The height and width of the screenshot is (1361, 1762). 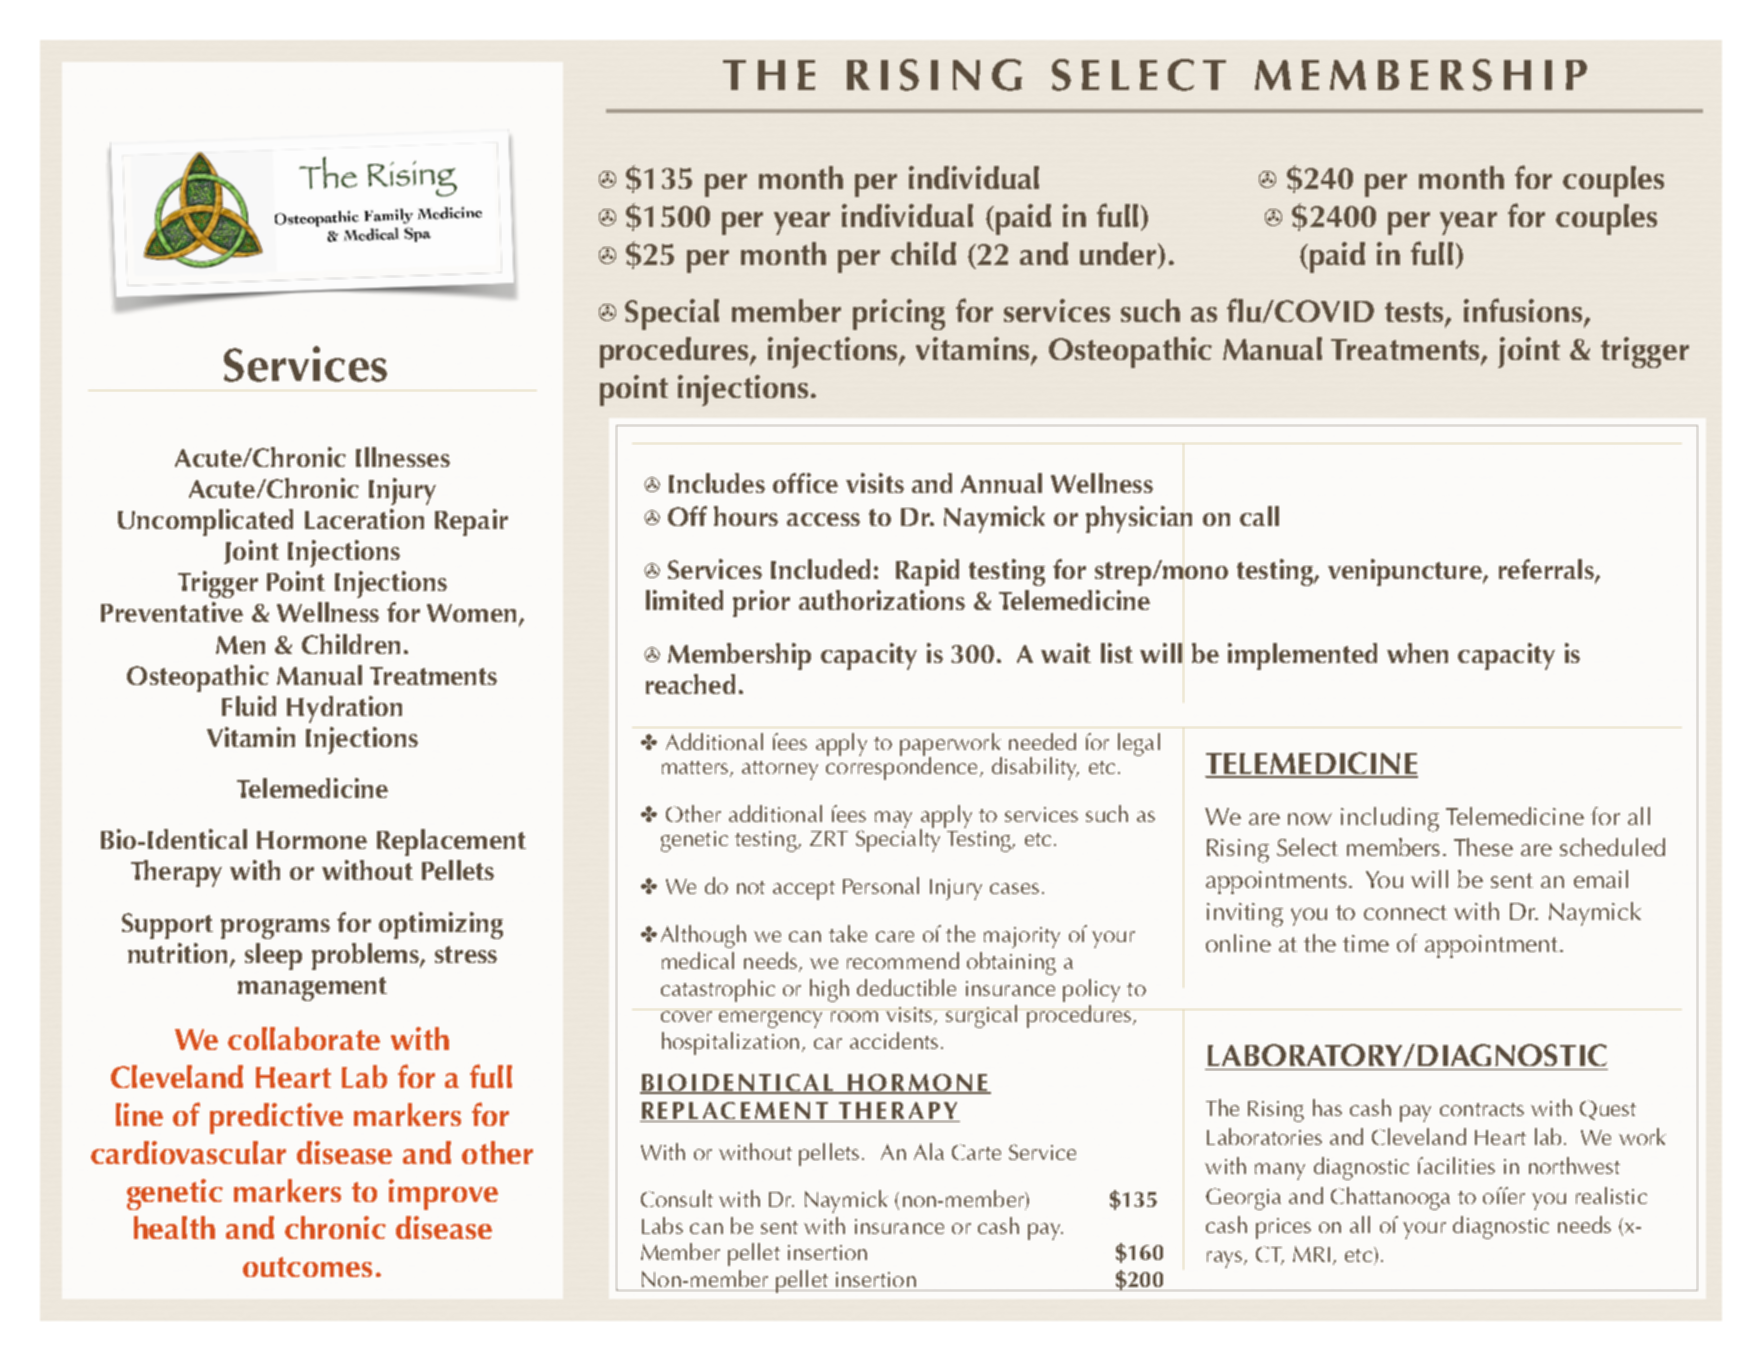 I want to click on pricing, so click(x=899, y=314).
